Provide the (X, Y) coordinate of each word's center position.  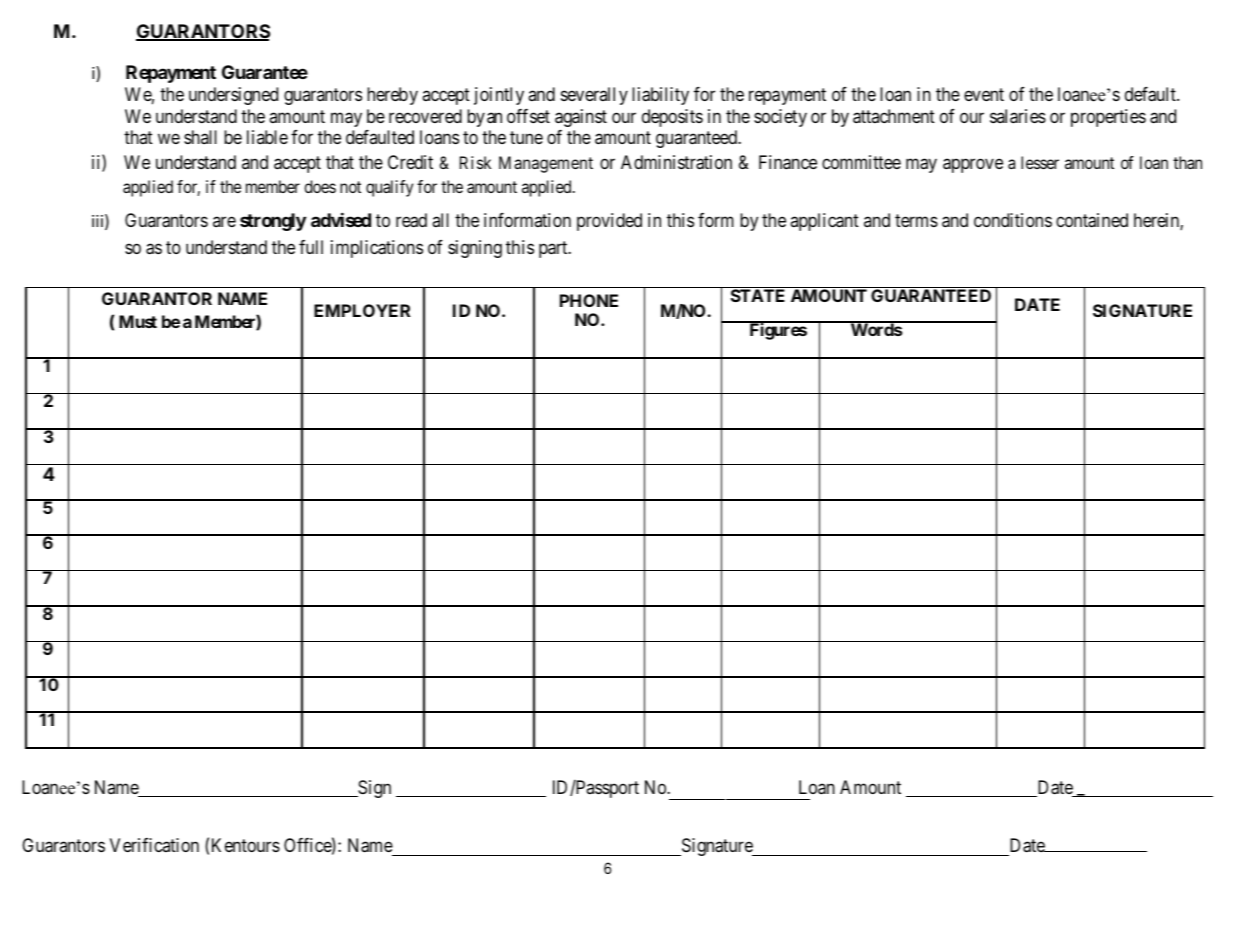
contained (1092, 220)
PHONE (589, 300)
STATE (758, 295)
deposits (672, 118)
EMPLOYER (362, 310)
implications (377, 249)
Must (138, 321)
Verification (154, 845)
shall (200, 137)
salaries (1018, 116)
